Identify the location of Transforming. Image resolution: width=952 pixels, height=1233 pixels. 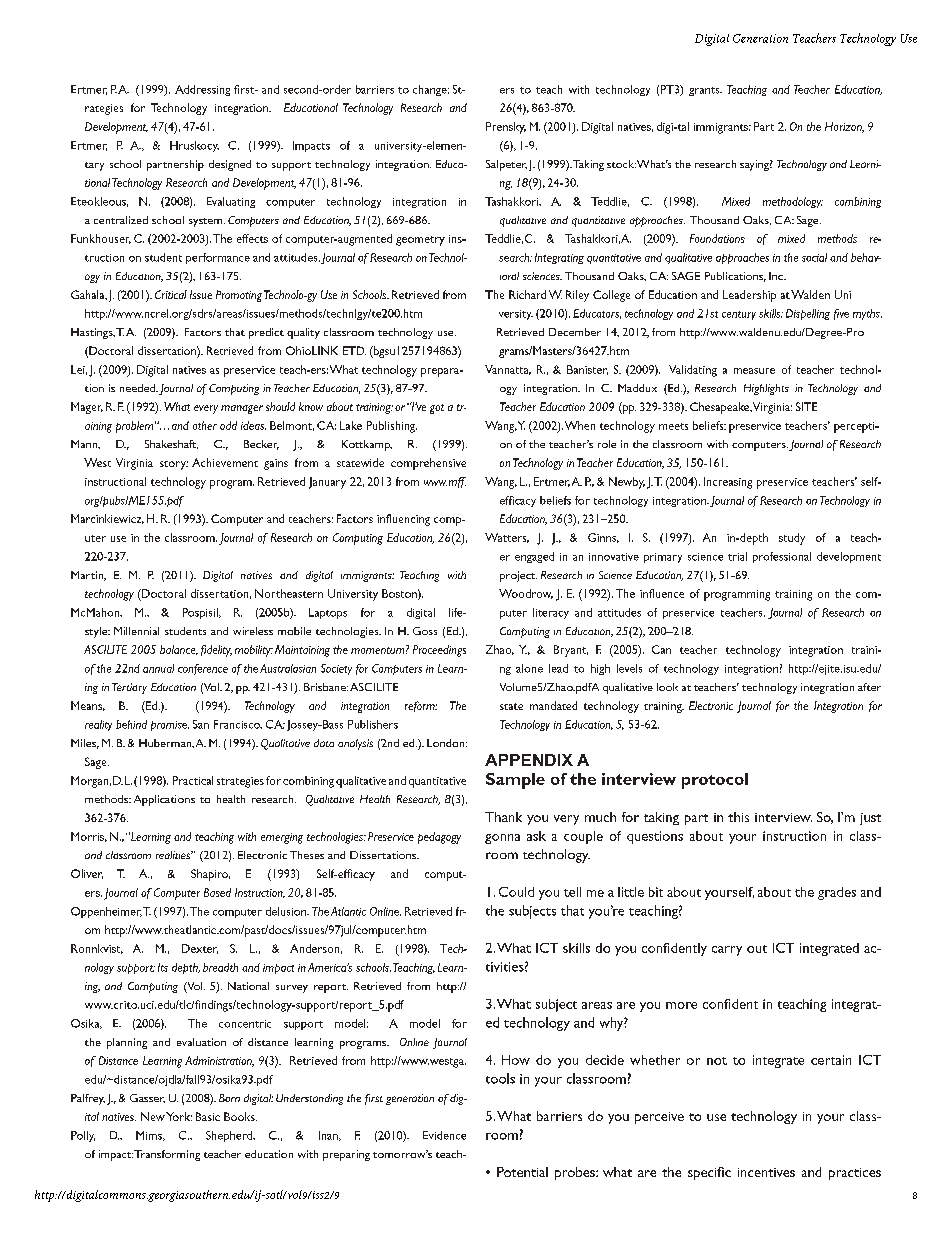
(167, 1155).
